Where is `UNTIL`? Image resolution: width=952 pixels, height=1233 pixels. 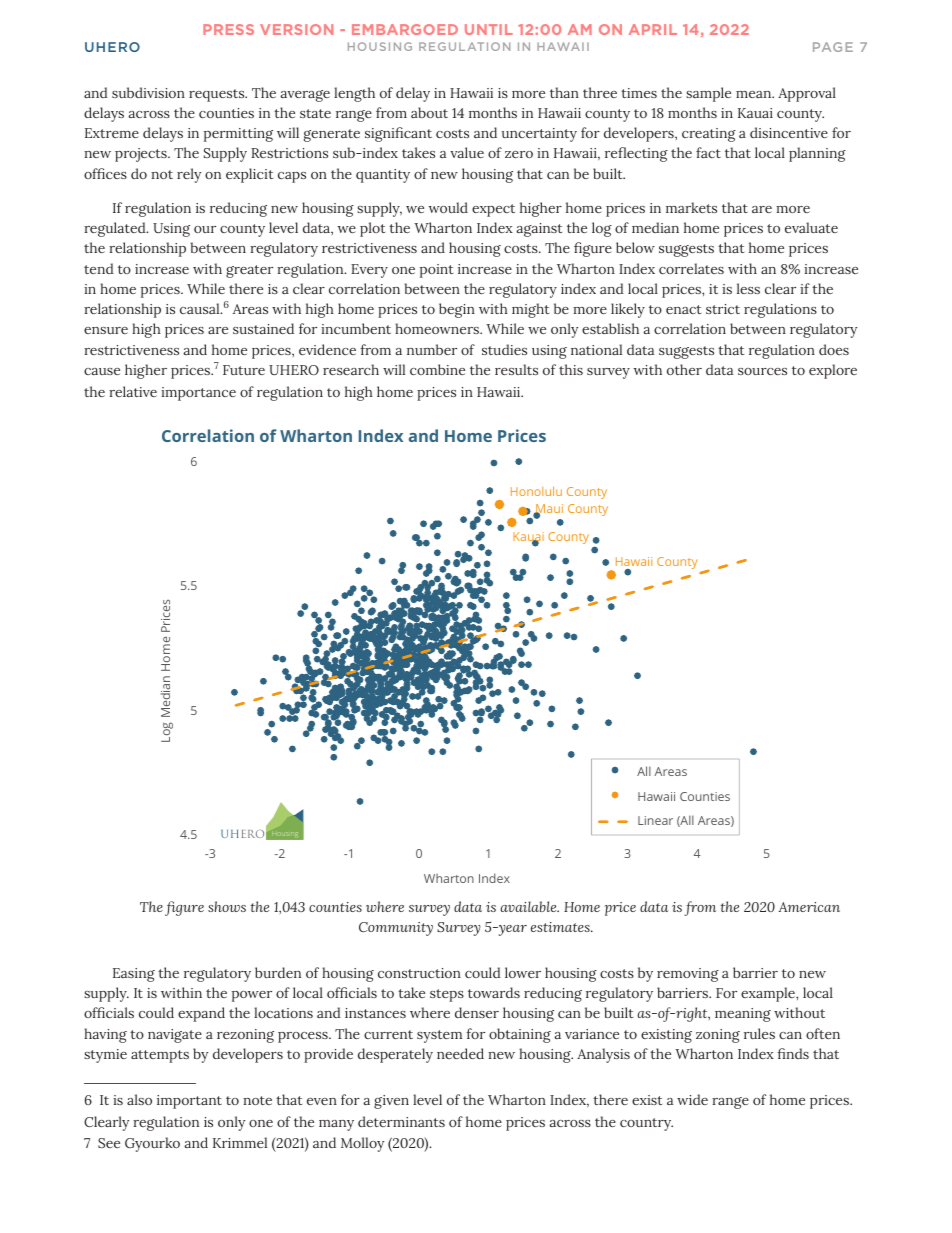 UNTIL is located at coordinates (489, 29).
